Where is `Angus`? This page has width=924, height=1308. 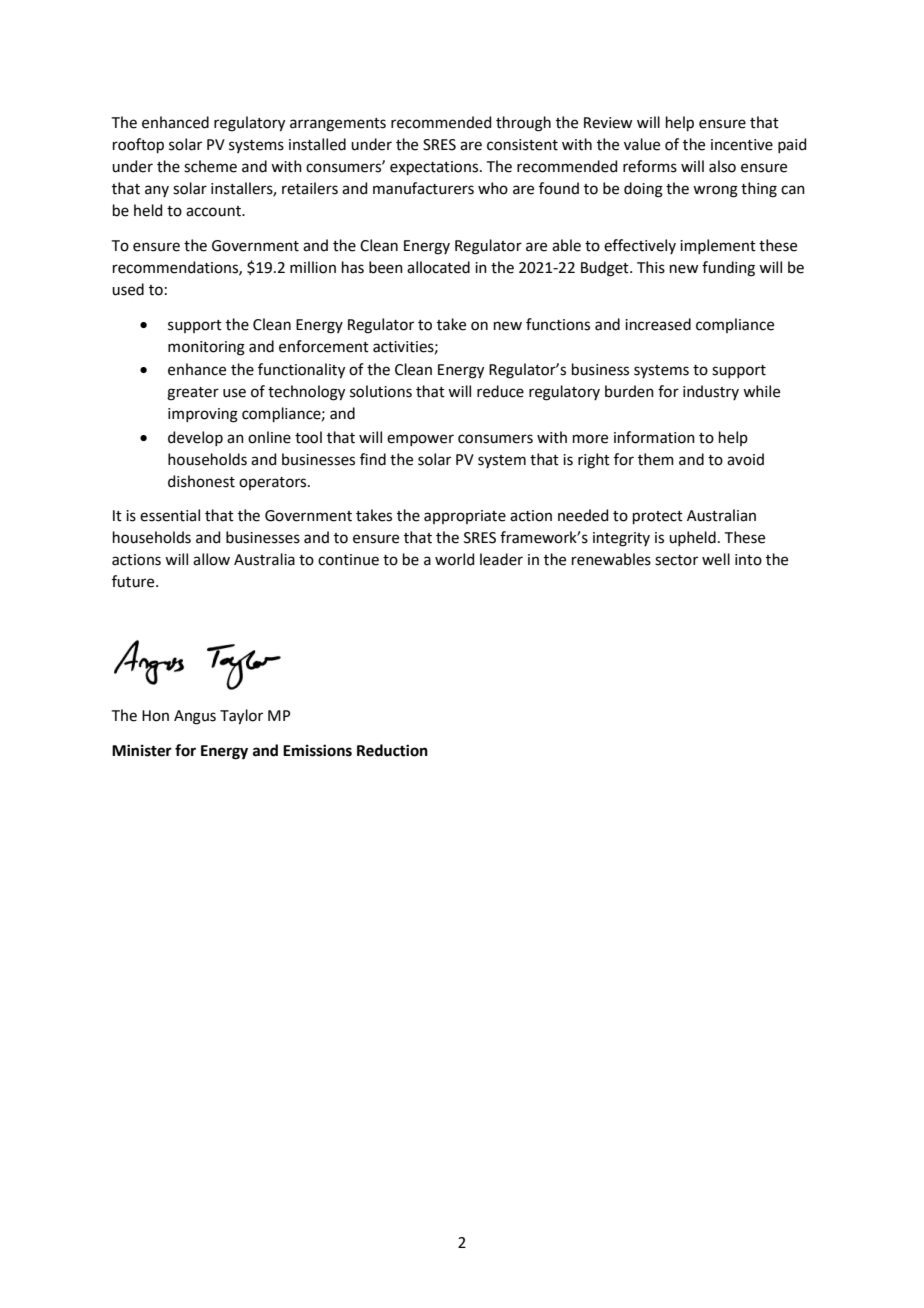
Angus is located at coordinates (195, 717).
